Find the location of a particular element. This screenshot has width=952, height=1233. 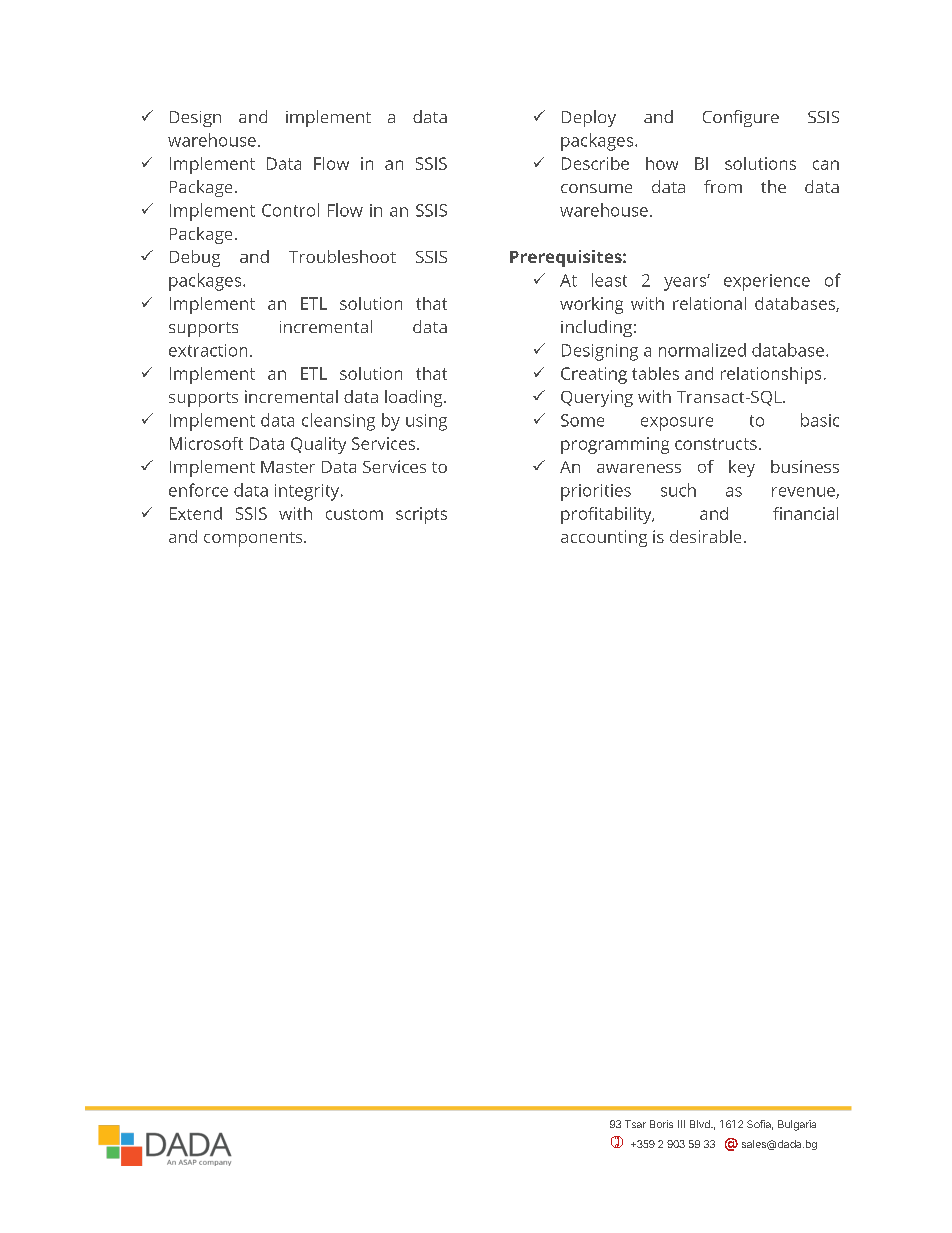

Describe is located at coordinates (595, 163).
